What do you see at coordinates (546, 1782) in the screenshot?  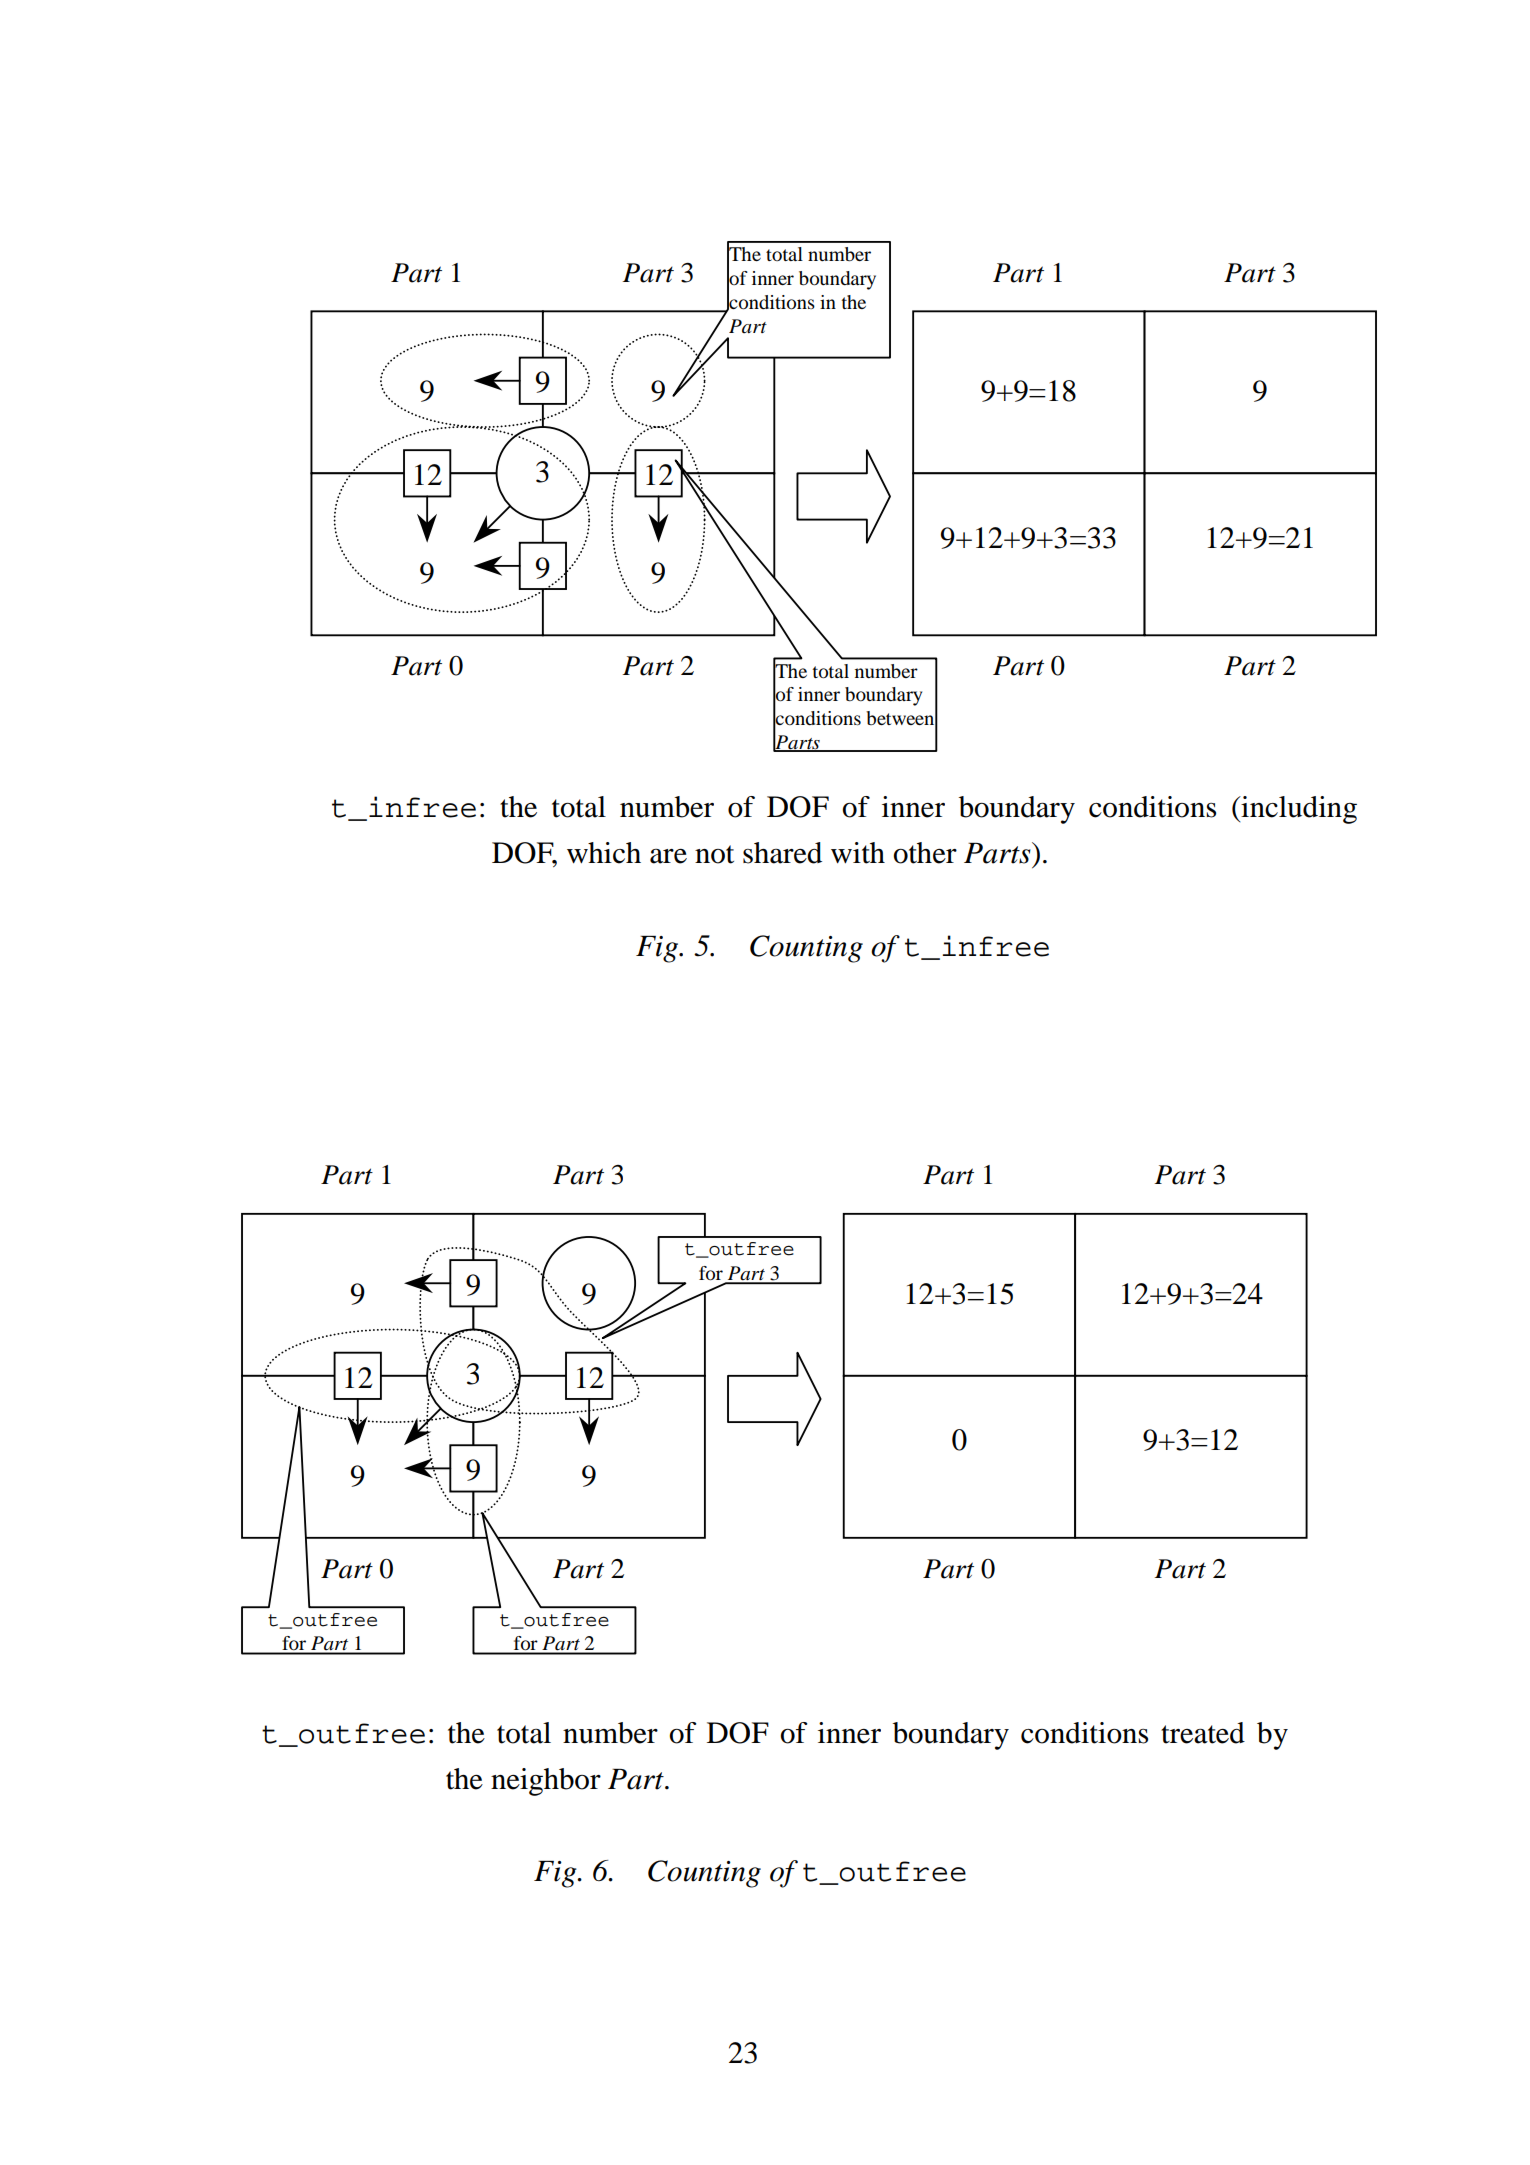 I see `neighbor` at bounding box center [546, 1782].
